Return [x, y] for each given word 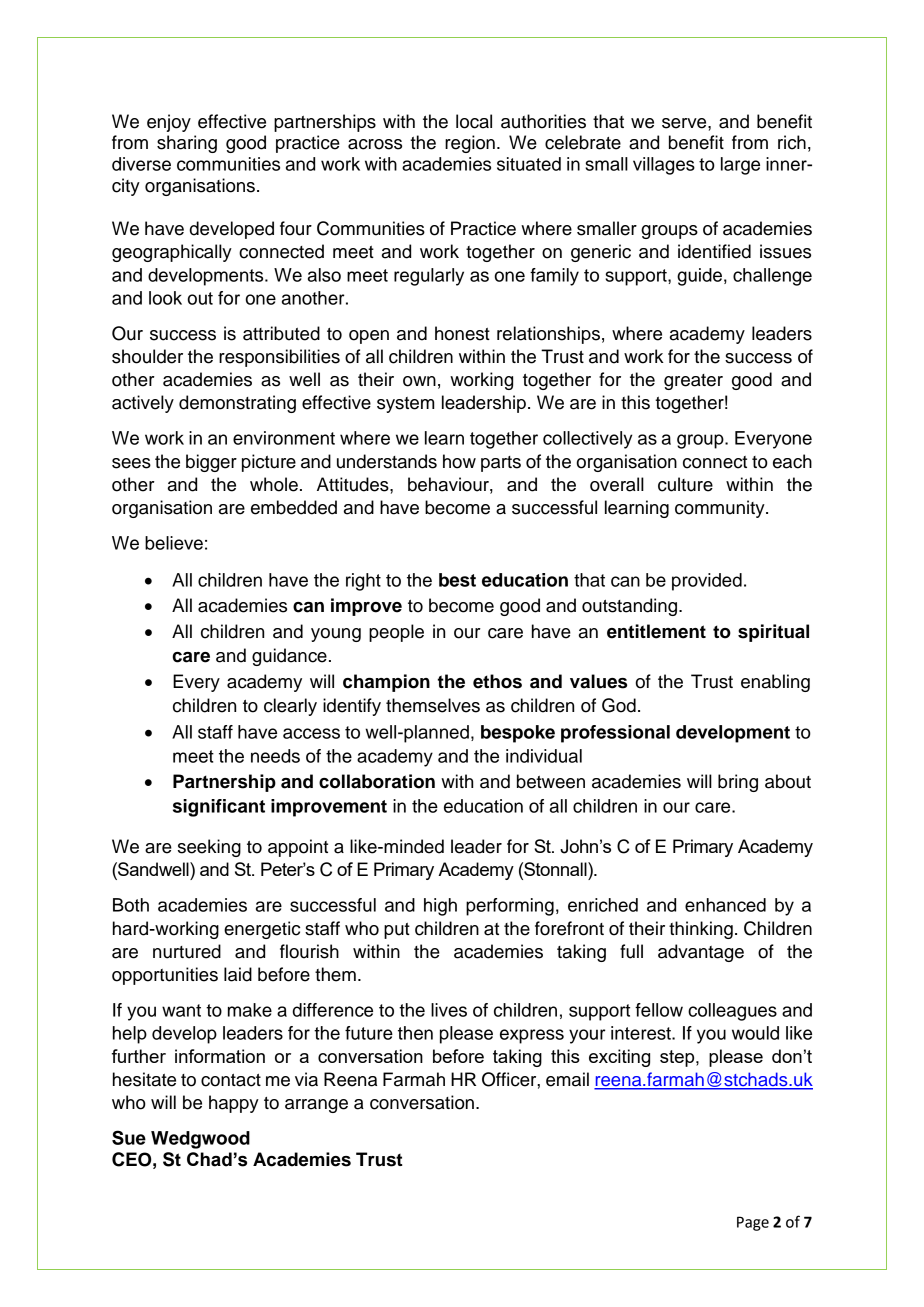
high [440, 907]
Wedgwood [200, 1140]
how [459, 461]
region [470, 144]
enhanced [725, 905]
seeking [209, 848]
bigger [211, 463]
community [721, 509]
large [740, 166]
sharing [187, 144]
